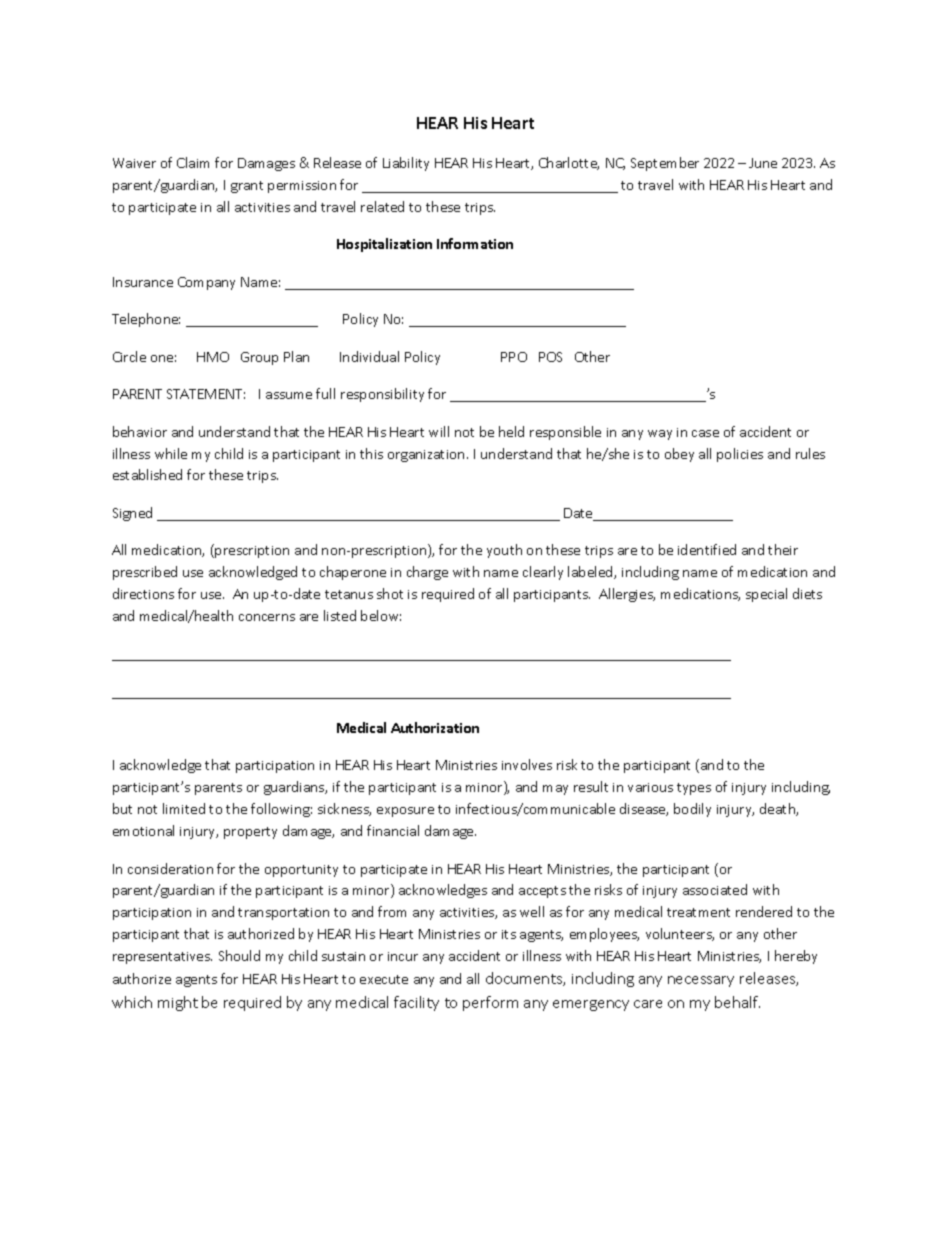 The image size is (952, 1233). What do you see at coordinates (427, 573) in the screenshot?
I see `charge` at bounding box center [427, 573].
